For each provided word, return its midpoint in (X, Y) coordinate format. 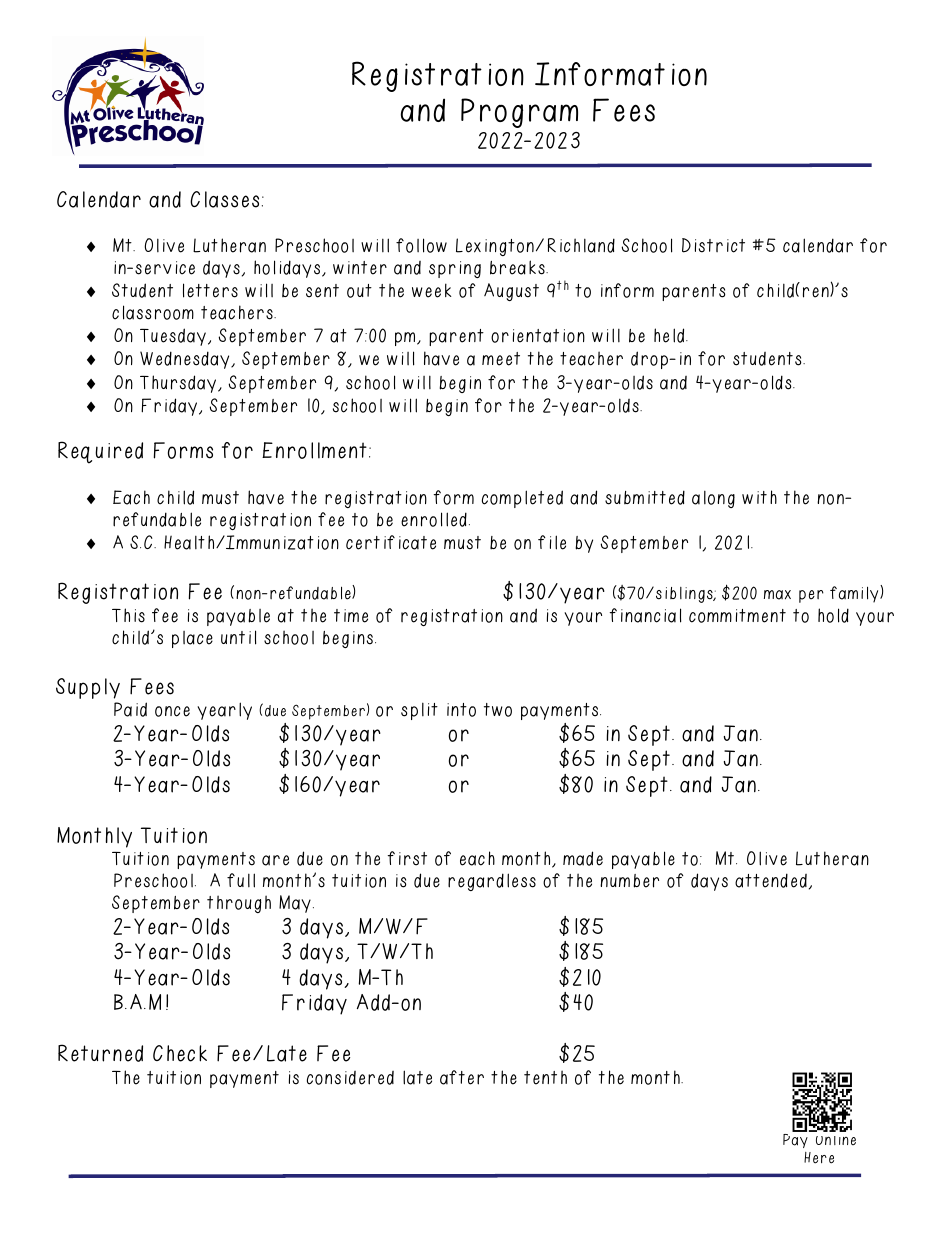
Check (180, 1053)
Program (519, 113)
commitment (737, 616)
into (461, 710)
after (462, 1077)
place (192, 639)
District (713, 245)
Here (819, 1158)
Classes (224, 199)
